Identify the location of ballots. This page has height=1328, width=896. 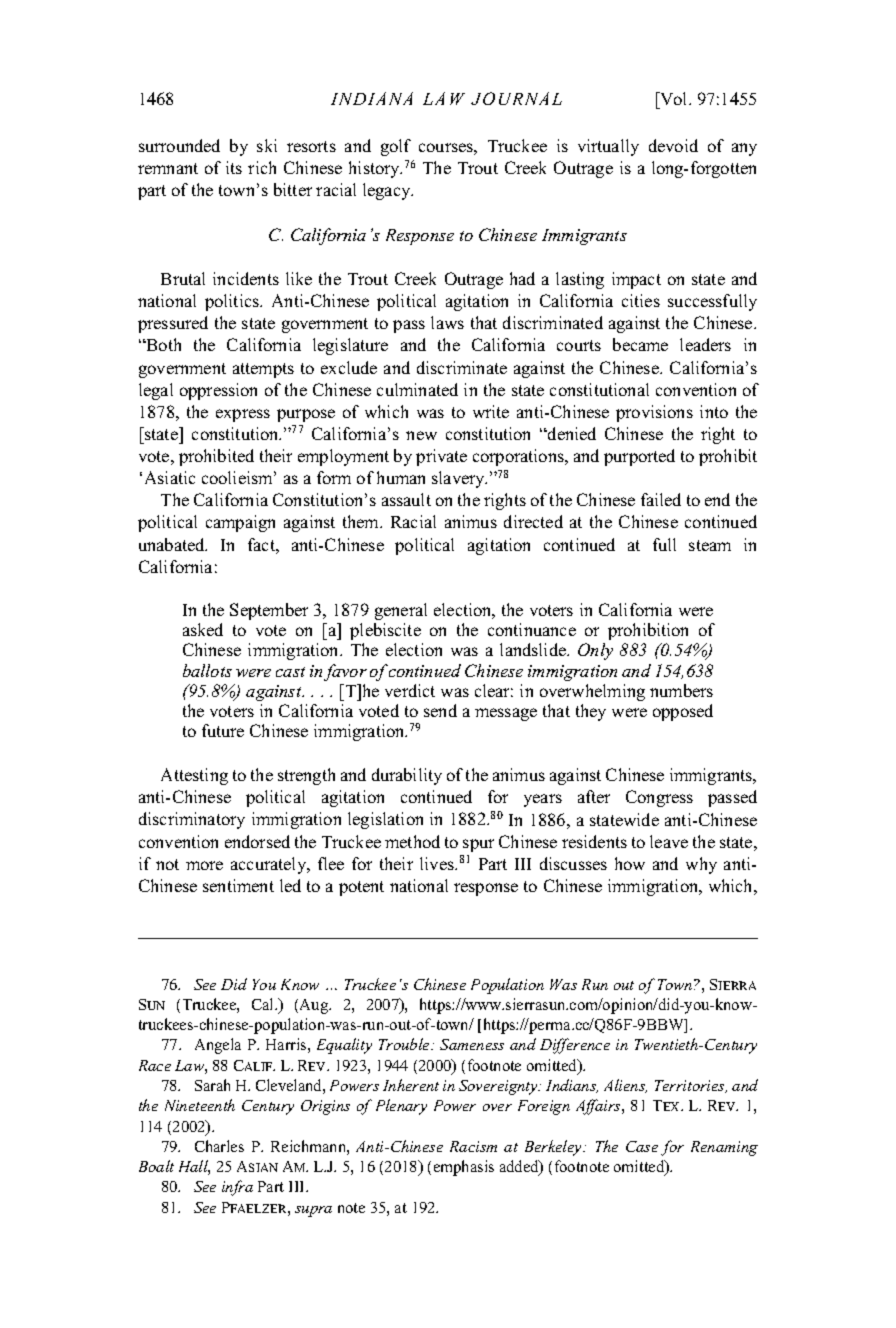
(207, 670).
